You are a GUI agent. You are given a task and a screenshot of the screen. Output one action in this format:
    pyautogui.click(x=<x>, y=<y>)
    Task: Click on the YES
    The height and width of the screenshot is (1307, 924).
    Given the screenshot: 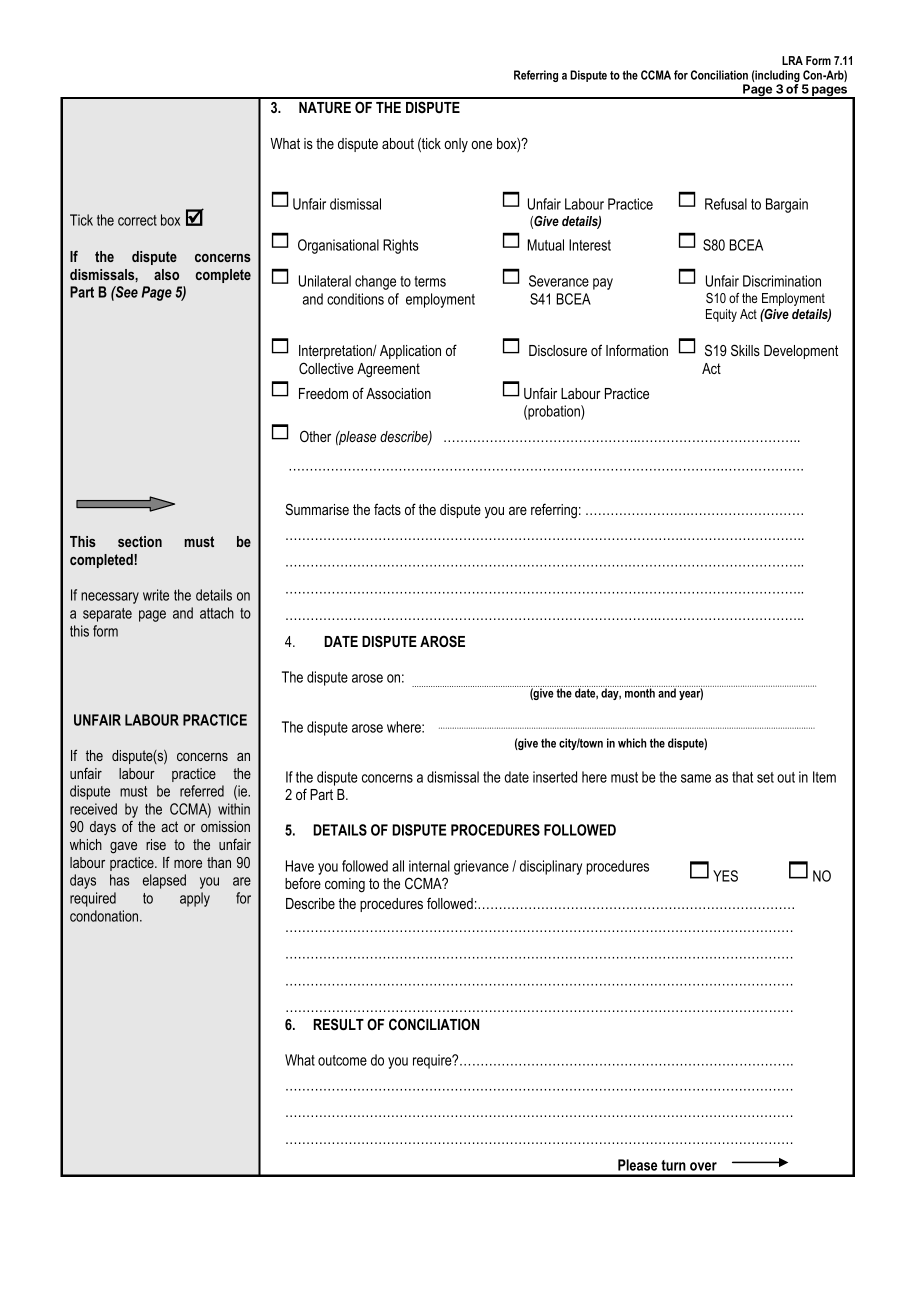 What is the action you would take?
    pyautogui.click(x=725, y=876)
